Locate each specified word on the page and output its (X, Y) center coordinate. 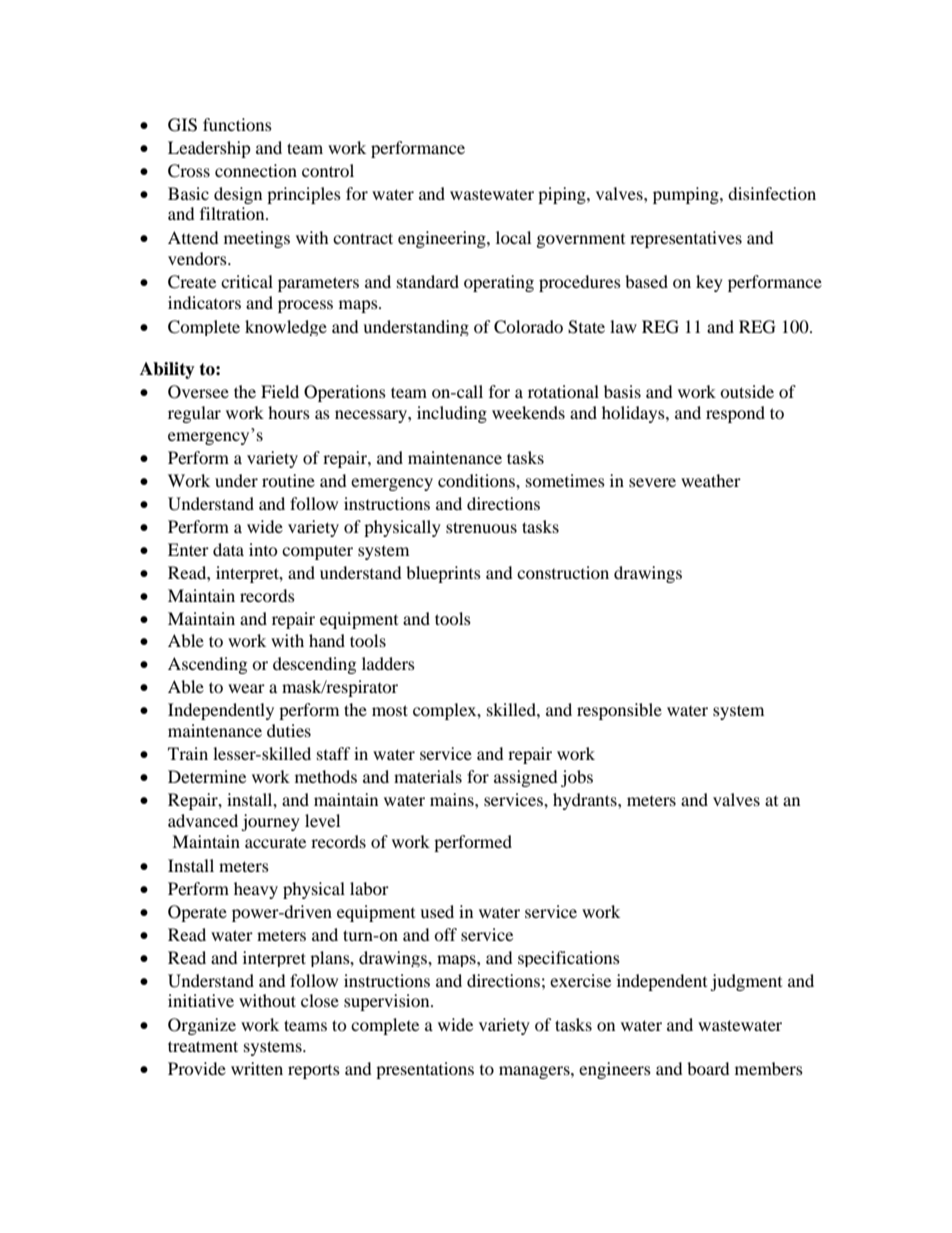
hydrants (586, 801)
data (228, 549)
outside (747, 391)
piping (563, 195)
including (452, 414)
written (257, 1068)
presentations (425, 1070)
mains (453, 799)
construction (563, 572)
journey (270, 822)
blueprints (443, 574)
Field (280, 391)
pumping (687, 195)
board (708, 1068)
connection (256, 170)
